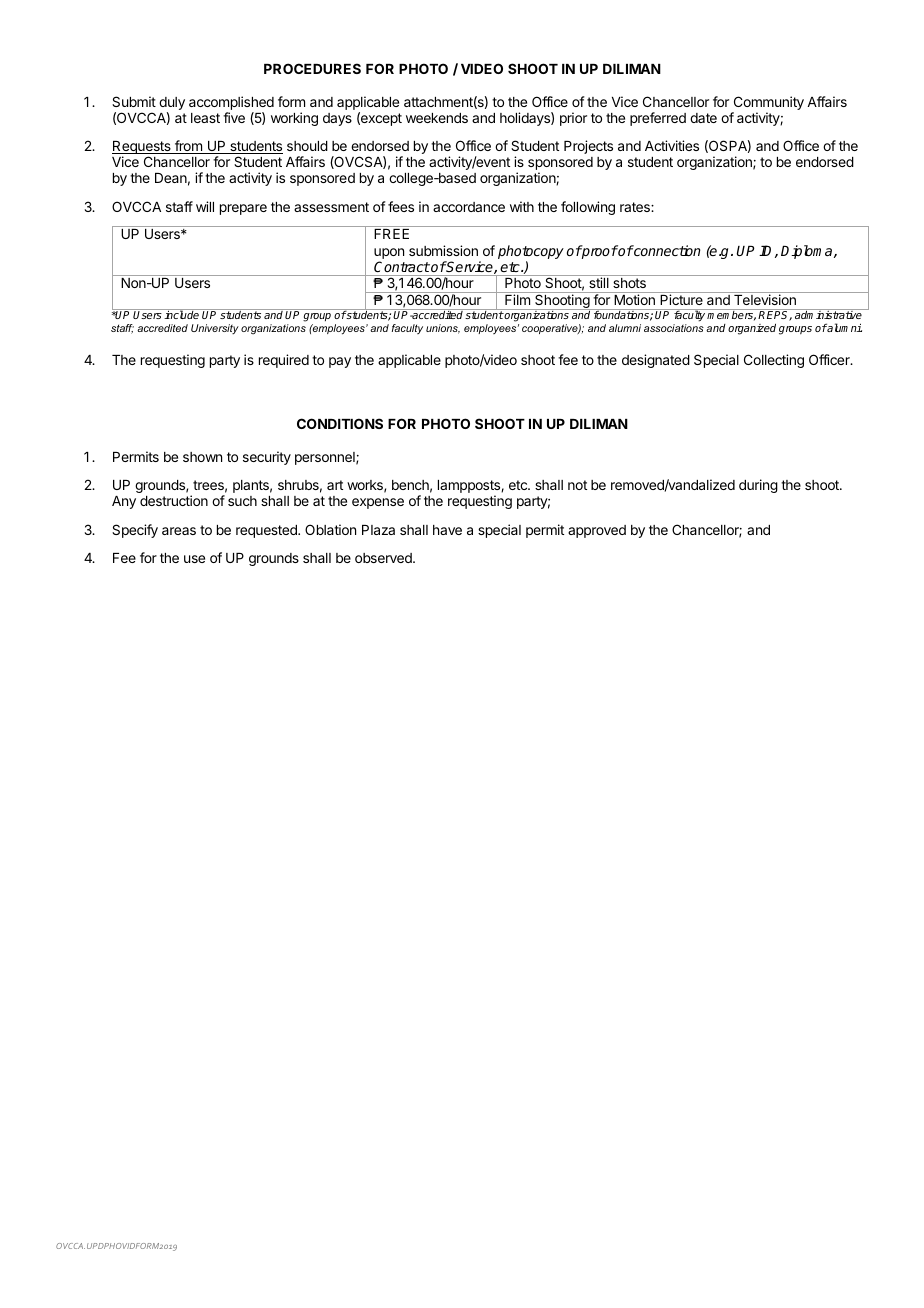  What do you see at coordinates (231, 103) in the page?
I see `accomplished` at bounding box center [231, 103].
